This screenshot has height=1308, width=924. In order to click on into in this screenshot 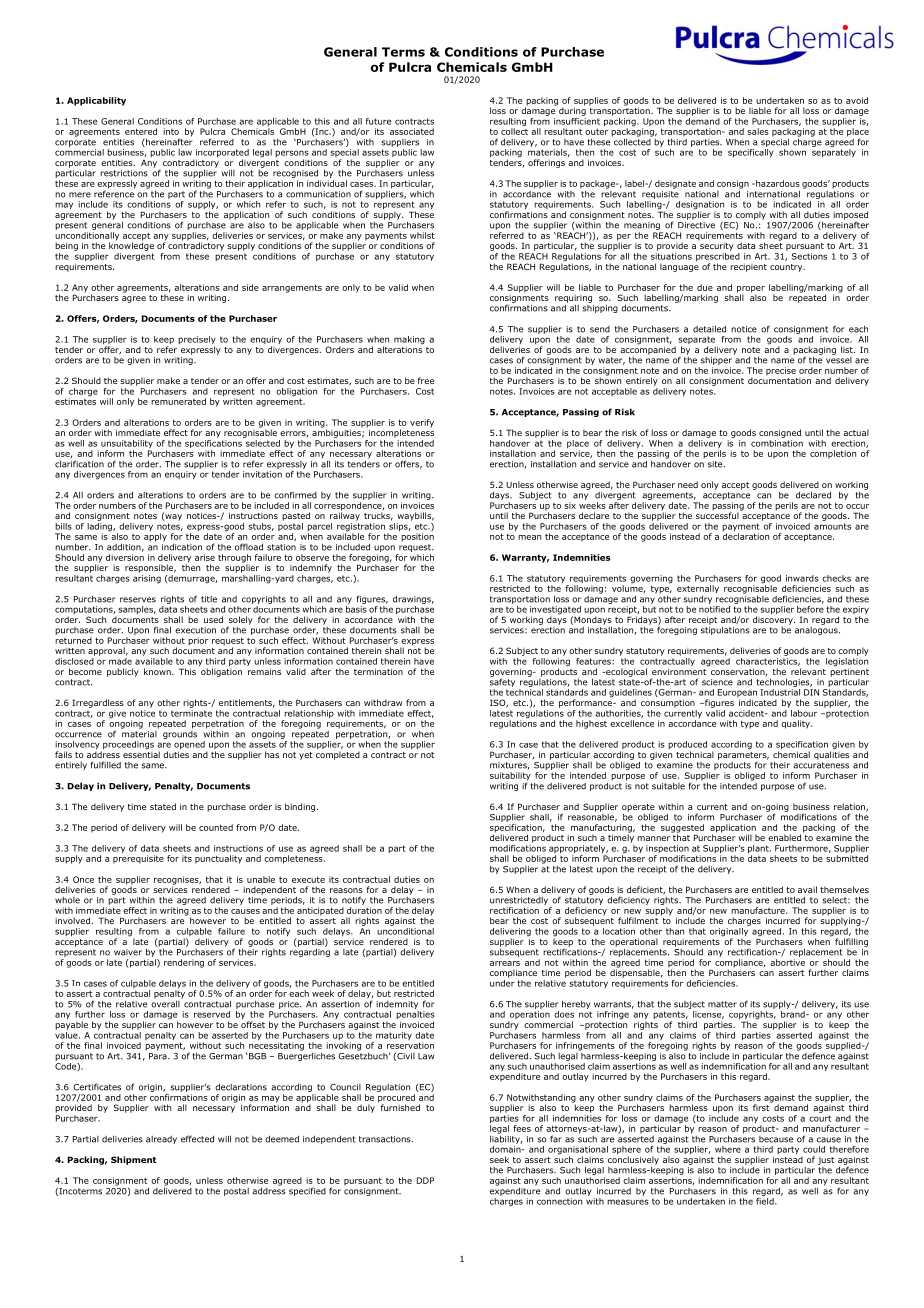, I will do `click(171, 131)`.
